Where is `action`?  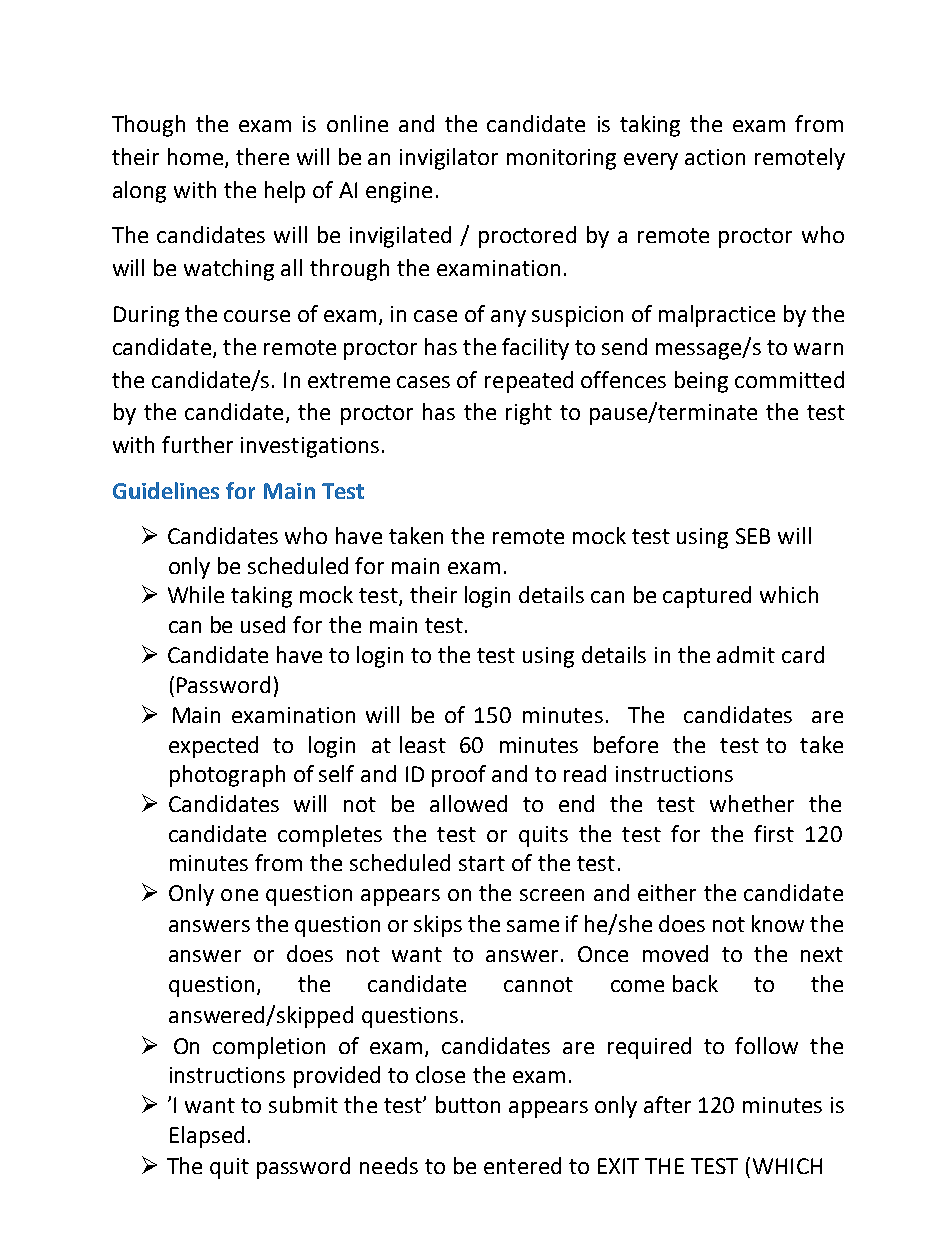 action is located at coordinates (715, 157).
